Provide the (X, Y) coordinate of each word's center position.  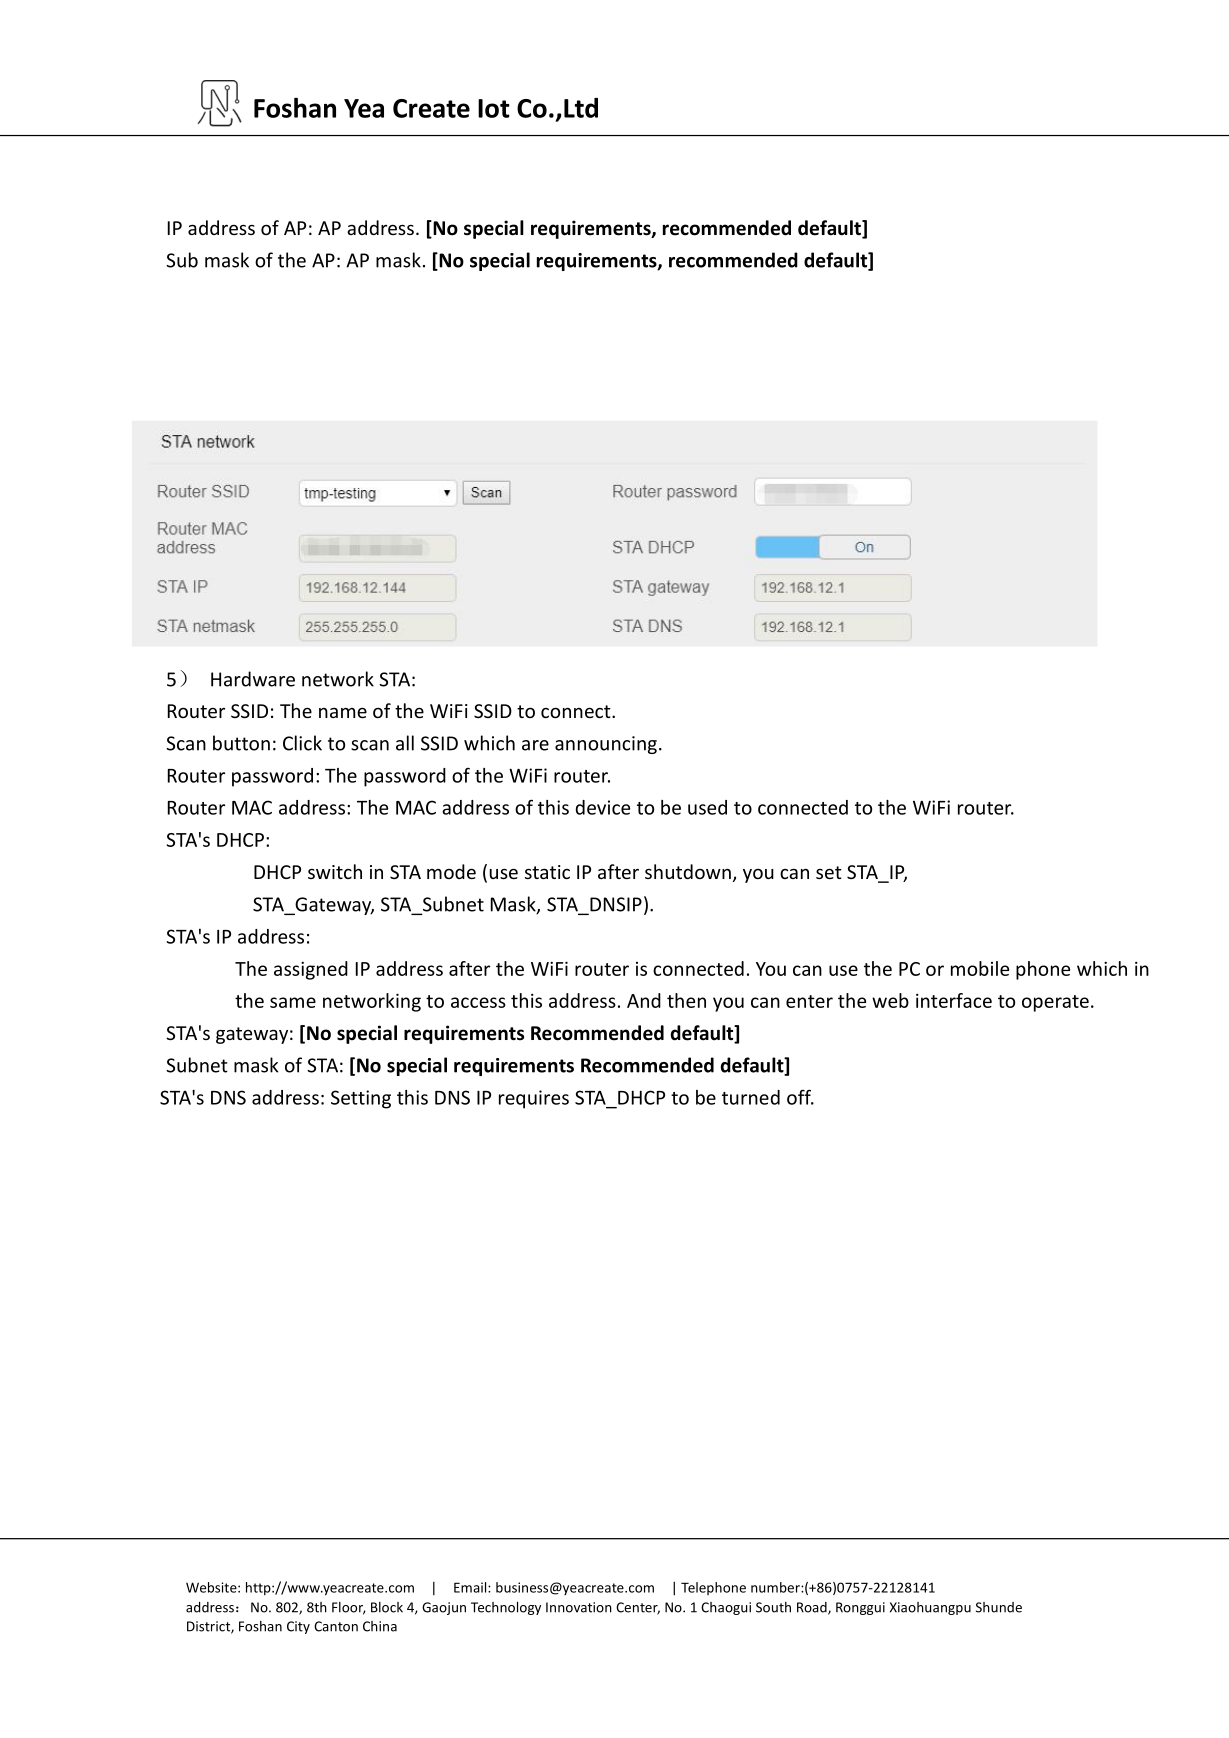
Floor (349, 1608)
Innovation (579, 1607)
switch (335, 871)
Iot (494, 108)
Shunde (999, 1607)
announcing (606, 745)
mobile (980, 968)
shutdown (688, 871)
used (707, 807)
